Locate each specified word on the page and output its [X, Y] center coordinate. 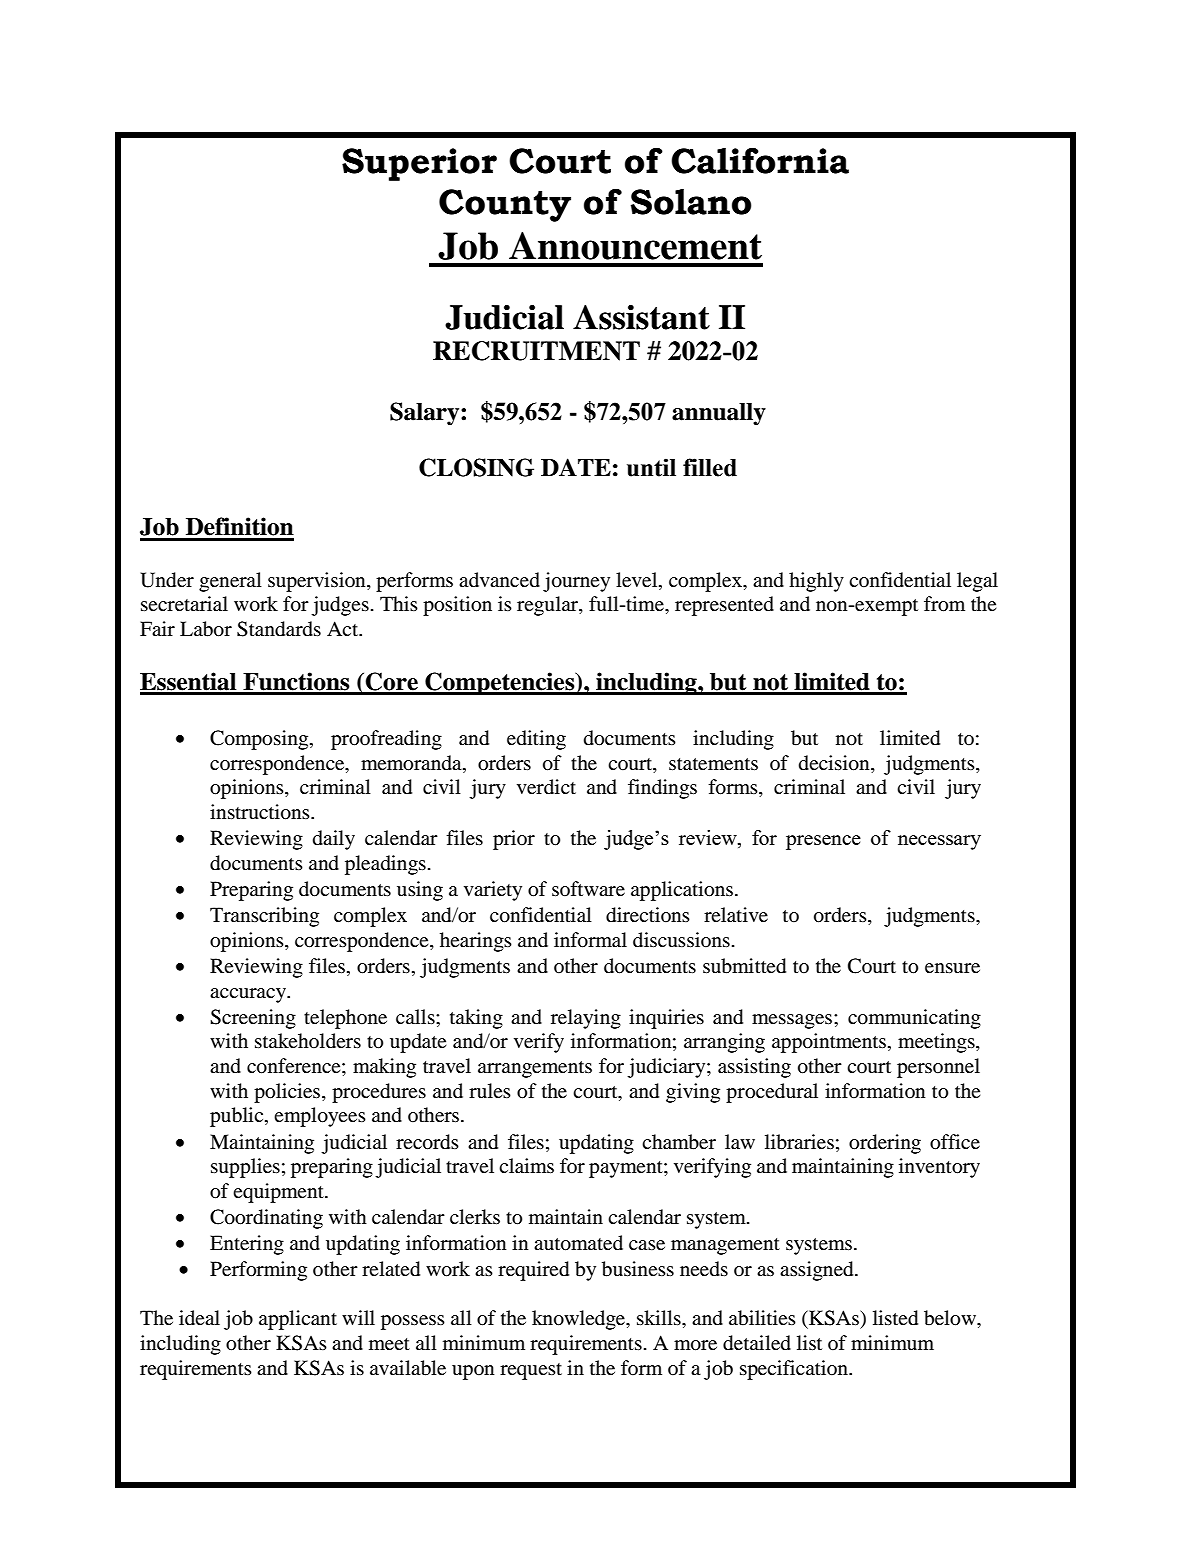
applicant [298, 1320]
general [230, 582]
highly [816, 582]
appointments [830, 1043]
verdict [546, 786]
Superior [419, 164]
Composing [260, 740]
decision [835, 763]
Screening [253, 1019]
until [651, 467]
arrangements [535, 1069]
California [760, 160]
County [505, 205]
